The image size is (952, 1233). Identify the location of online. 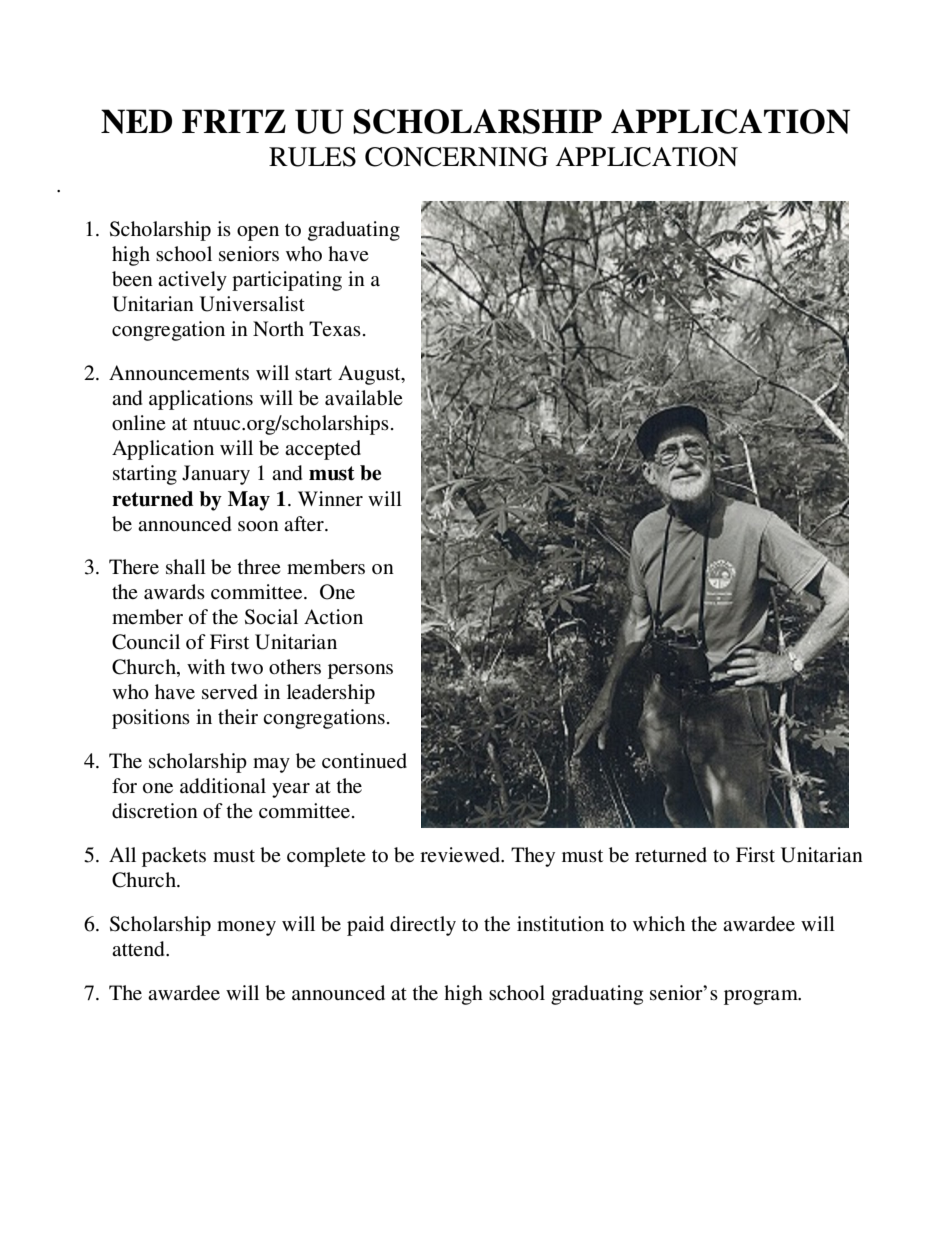
(138, 422).
